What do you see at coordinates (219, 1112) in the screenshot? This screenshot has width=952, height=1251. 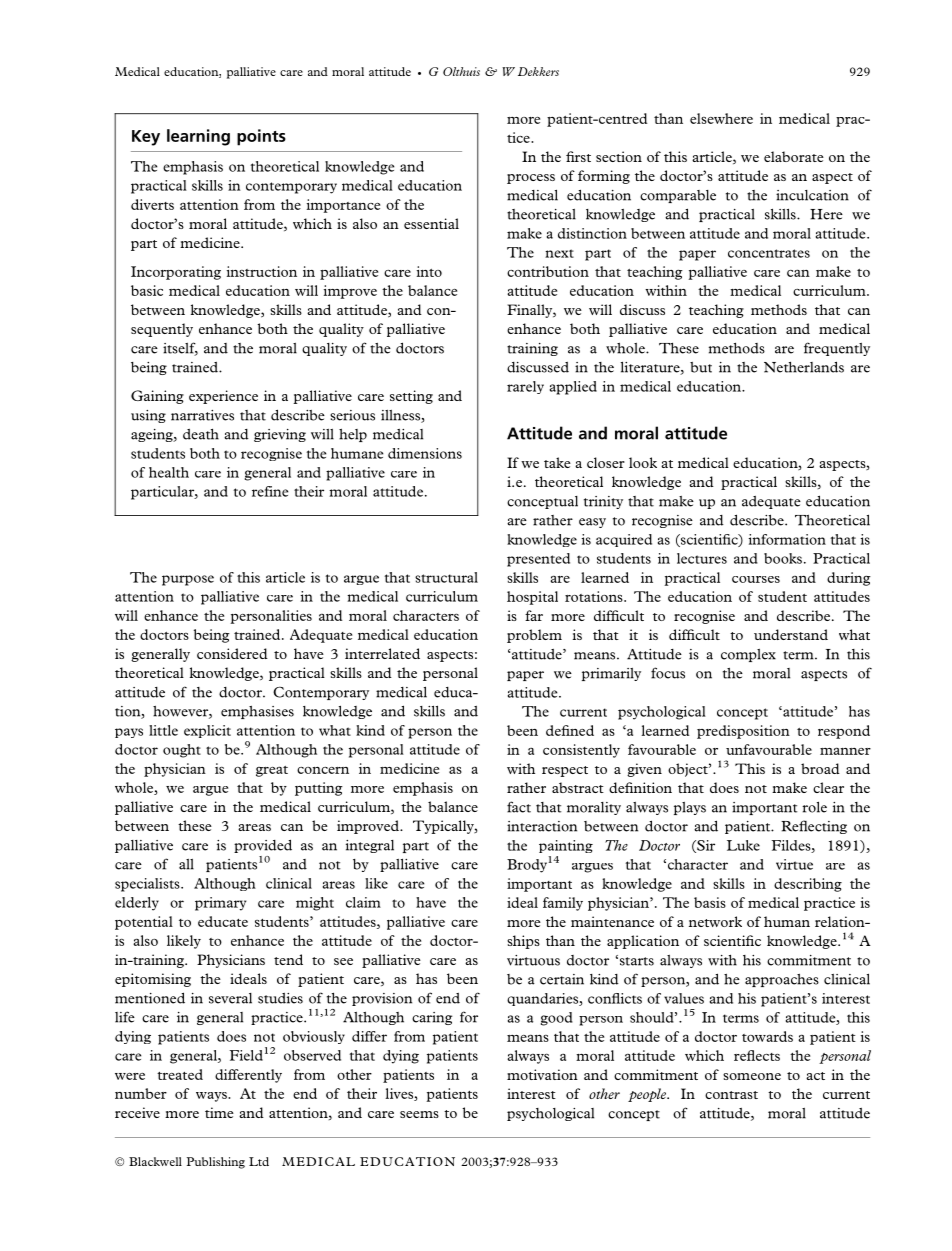 I see `time` at bounding box center [219, 1112].
